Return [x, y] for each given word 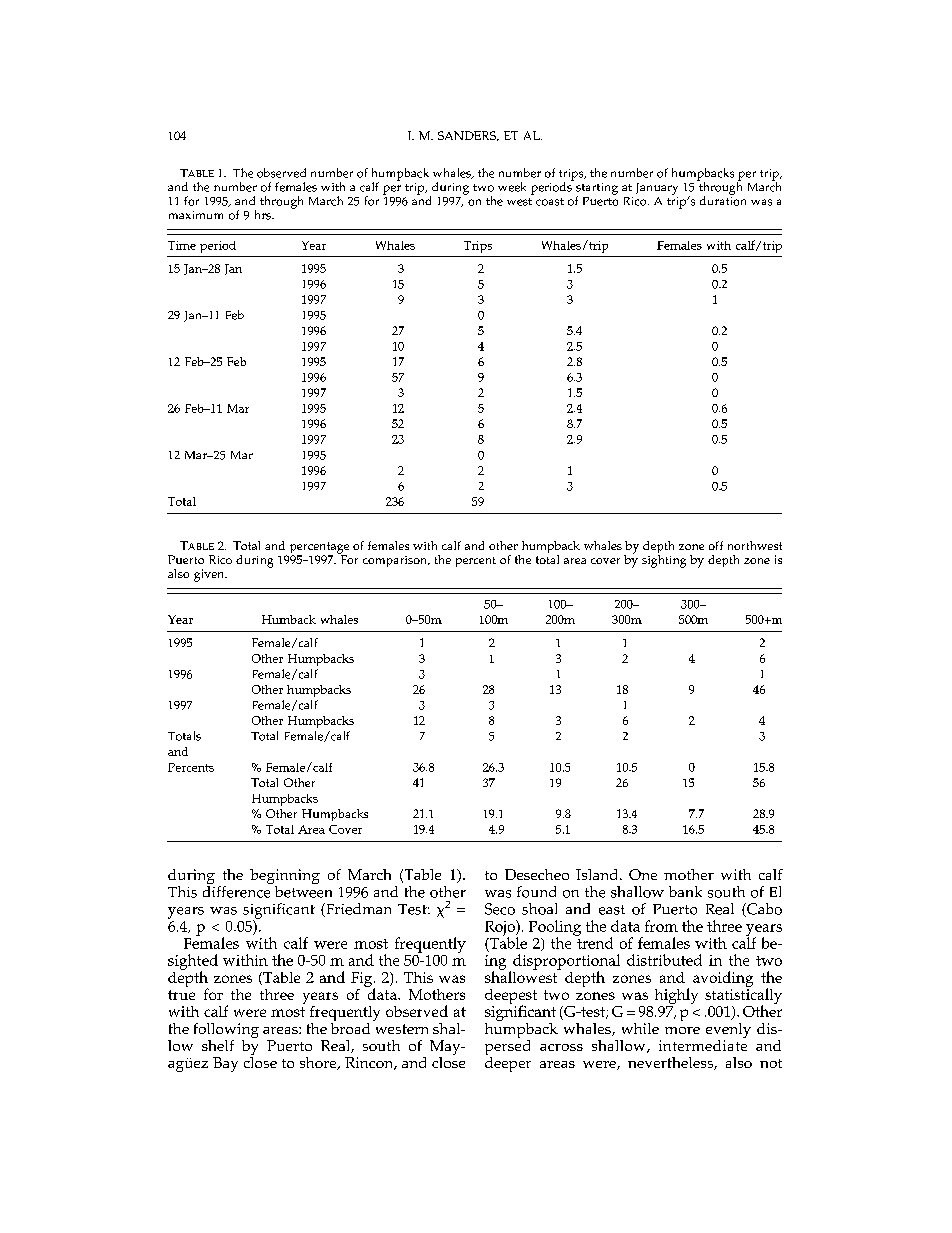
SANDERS [468, 136]
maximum [196, 215]
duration [723, 200]
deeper [508, 1063]
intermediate [703, 1044]
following [226, 1032]
